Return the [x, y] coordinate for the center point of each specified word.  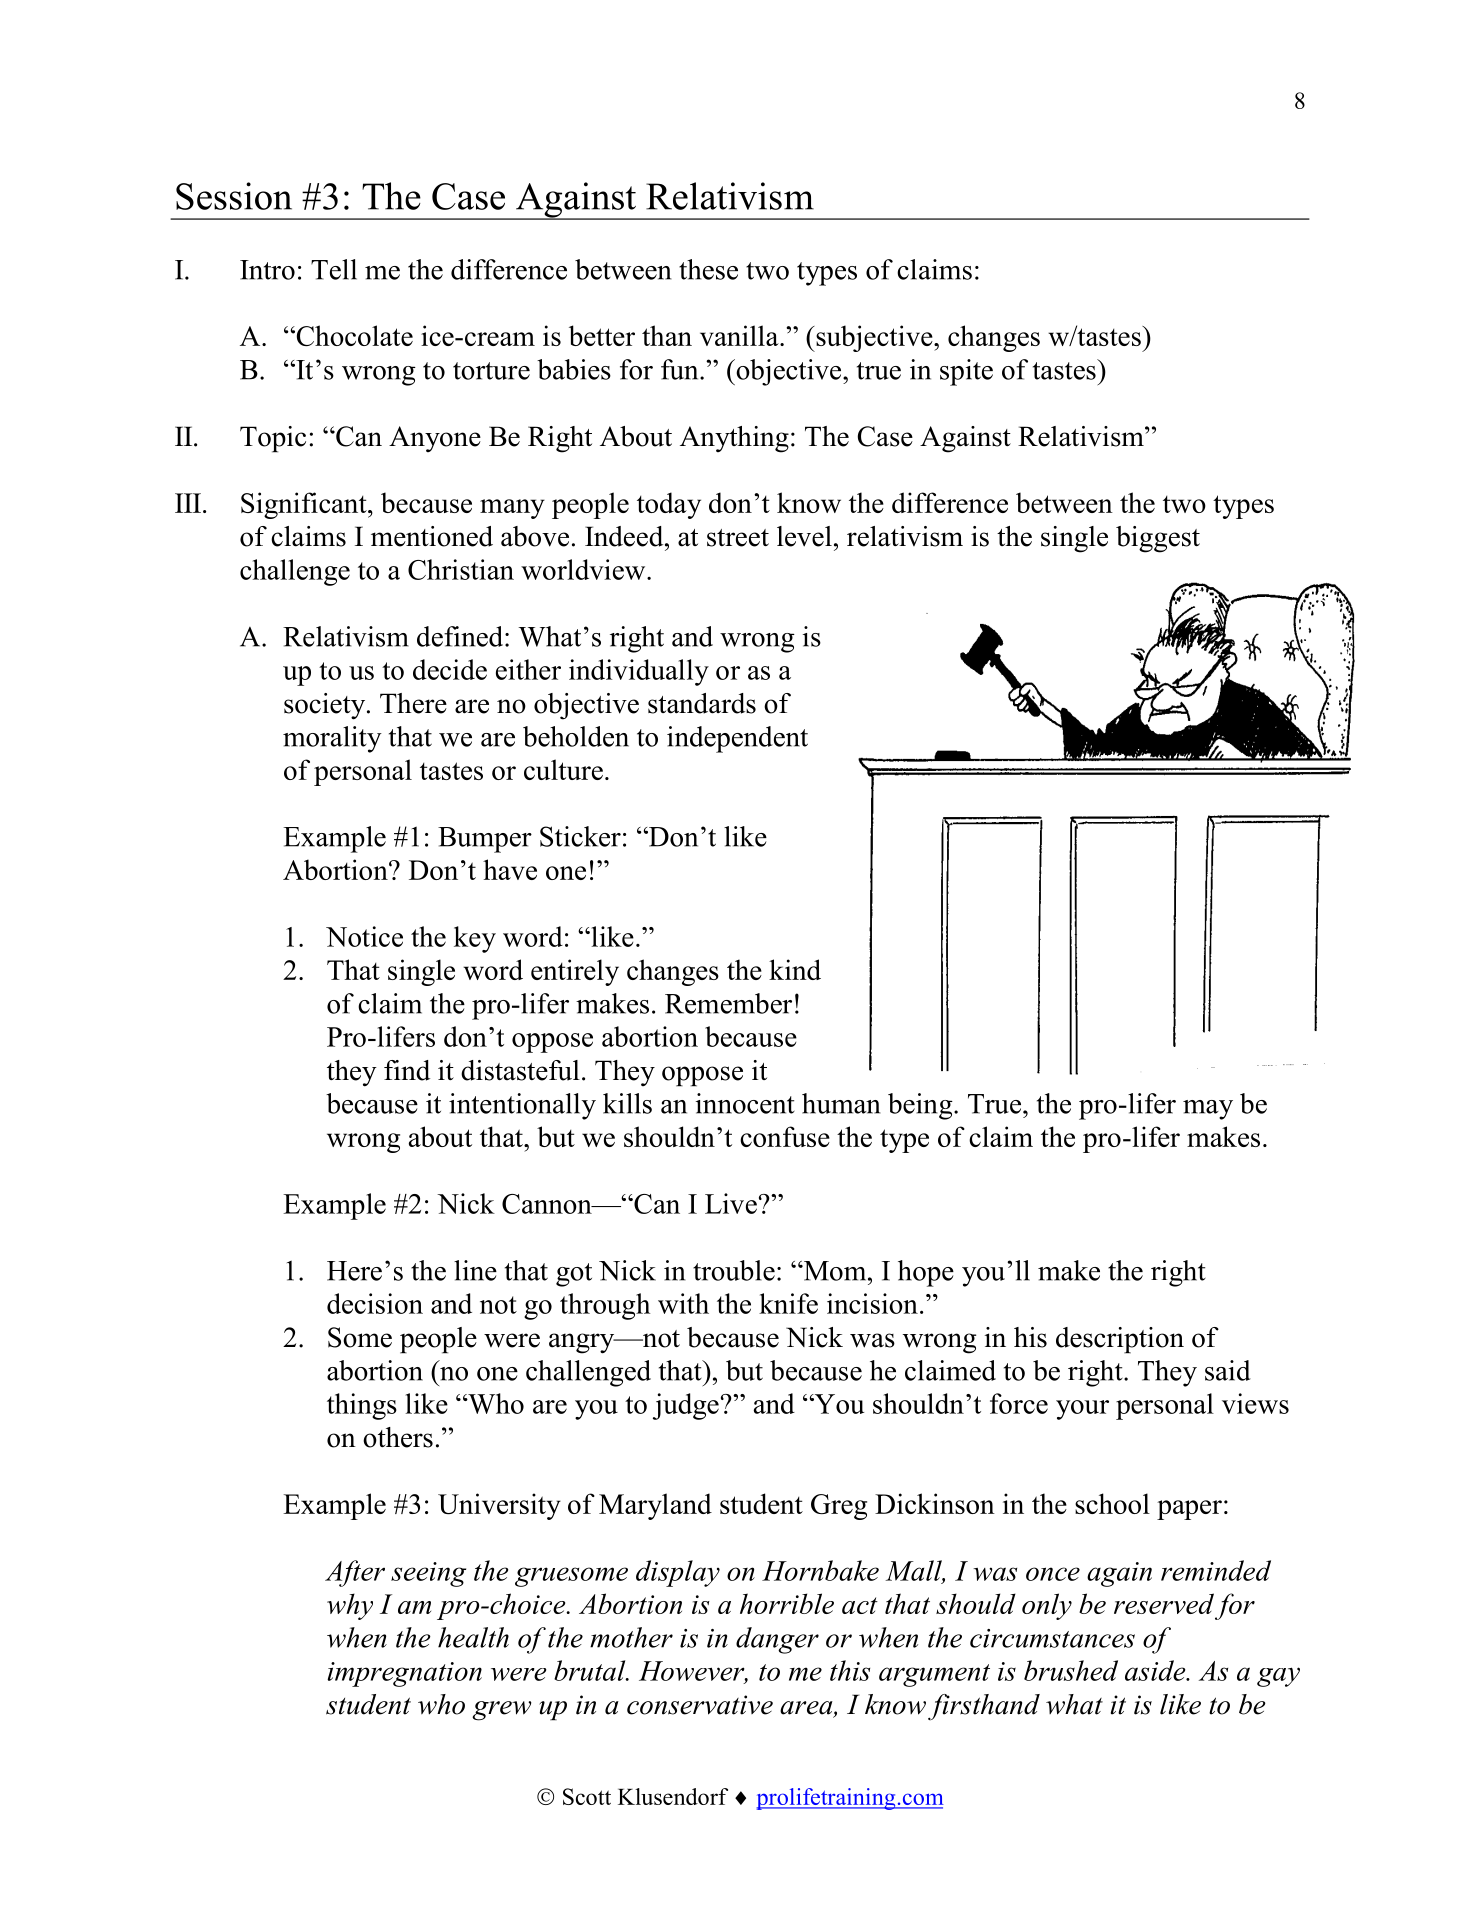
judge [686, 1406]
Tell [334, 269]
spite [966, 372]
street [738, 538]
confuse [785, 1136]
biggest [1158, 539]
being [921, 1106]
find [407, 1070]
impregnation [404, 1674]
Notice [364, 936]
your [1082, 1410]
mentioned [432, 536]
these [708, 269]
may [1208, 1110]
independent [737, 739]
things [362, 1406]
